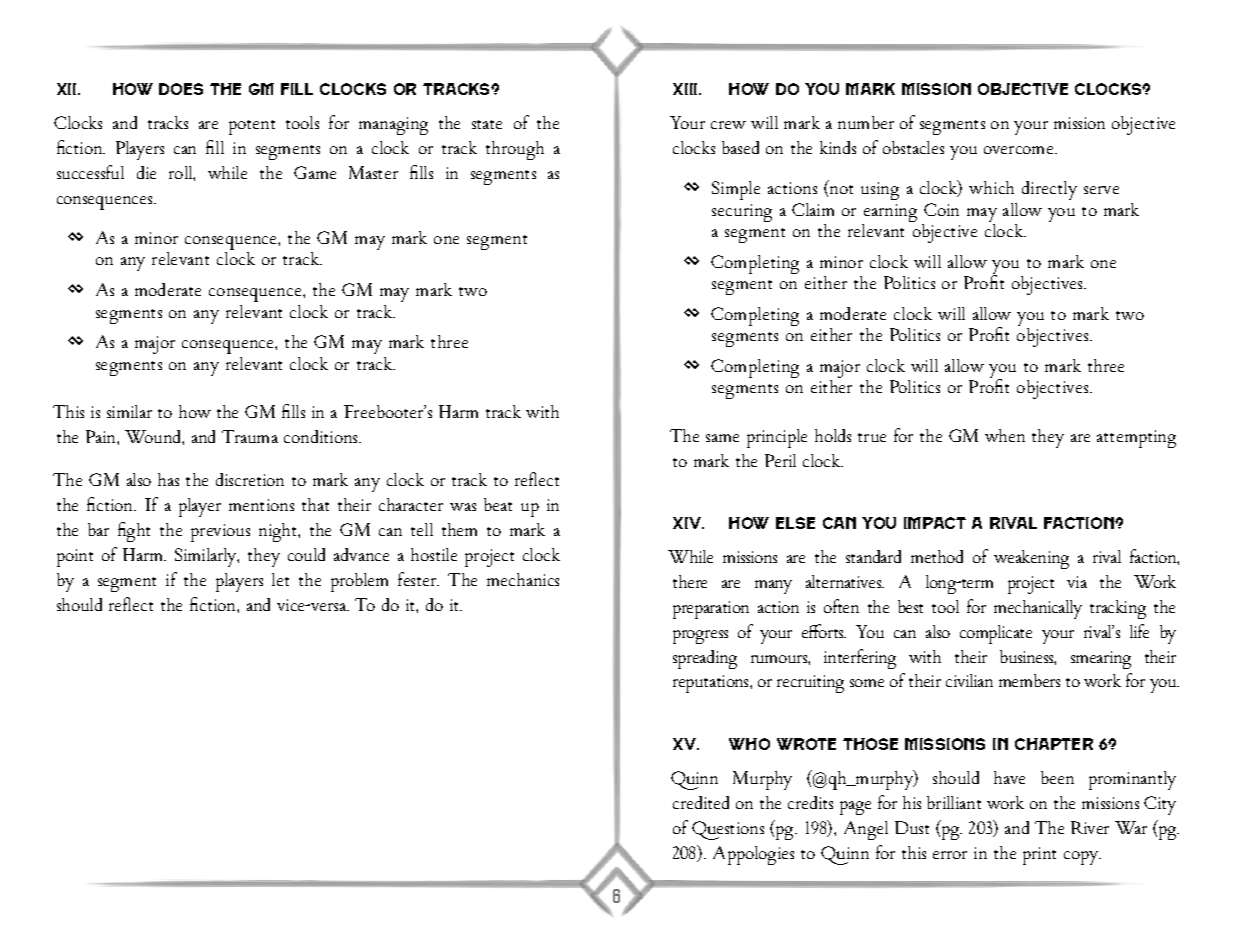  I want to click on credited, so click(701, 802).
